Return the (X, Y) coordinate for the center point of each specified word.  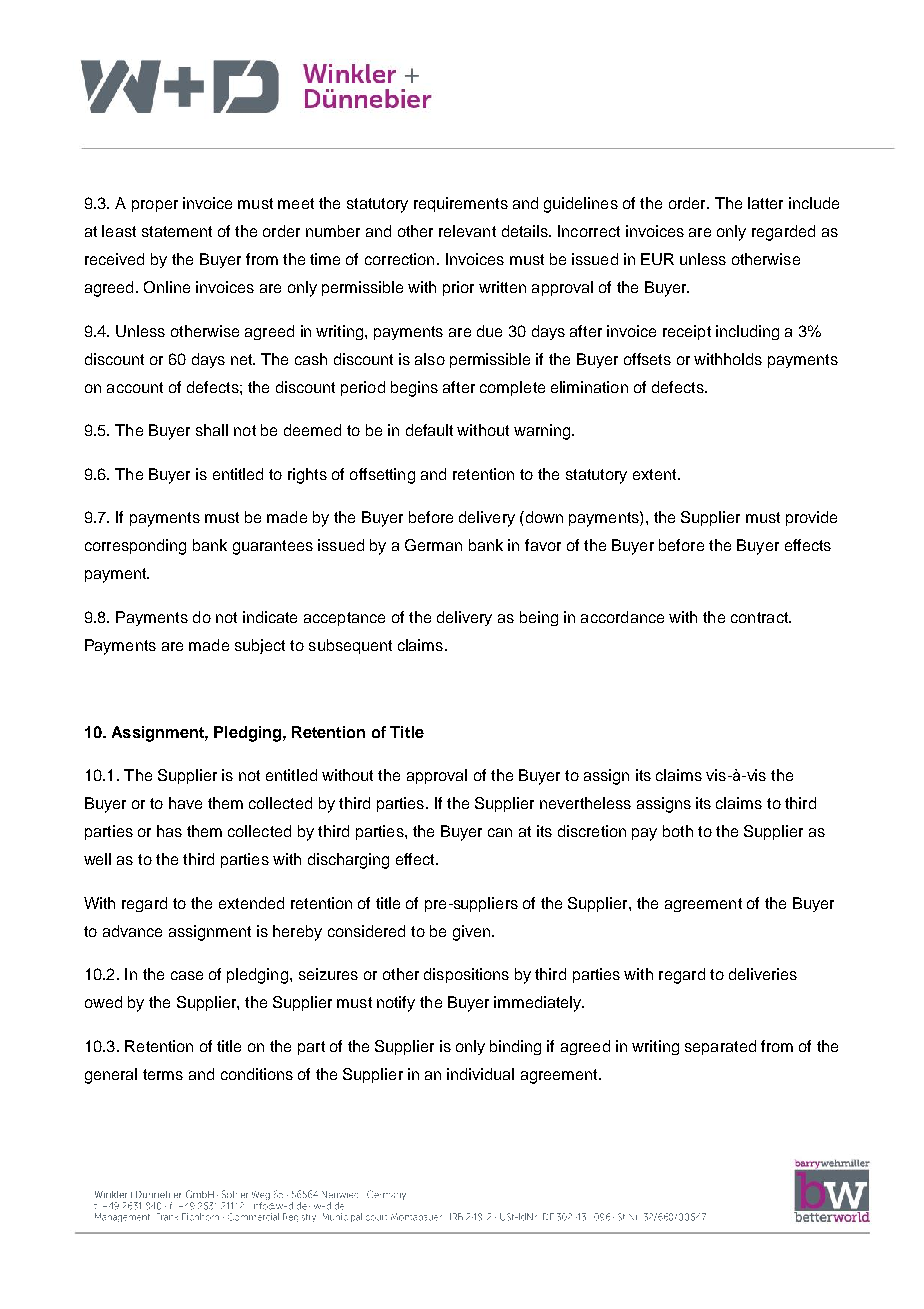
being (539, 618)
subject (260, 646)
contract (760, 617)
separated (720, 1047)
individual (480, 1074)
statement (177, 231)
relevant (467, 231)
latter (765, 203)
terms (163, 1074)
